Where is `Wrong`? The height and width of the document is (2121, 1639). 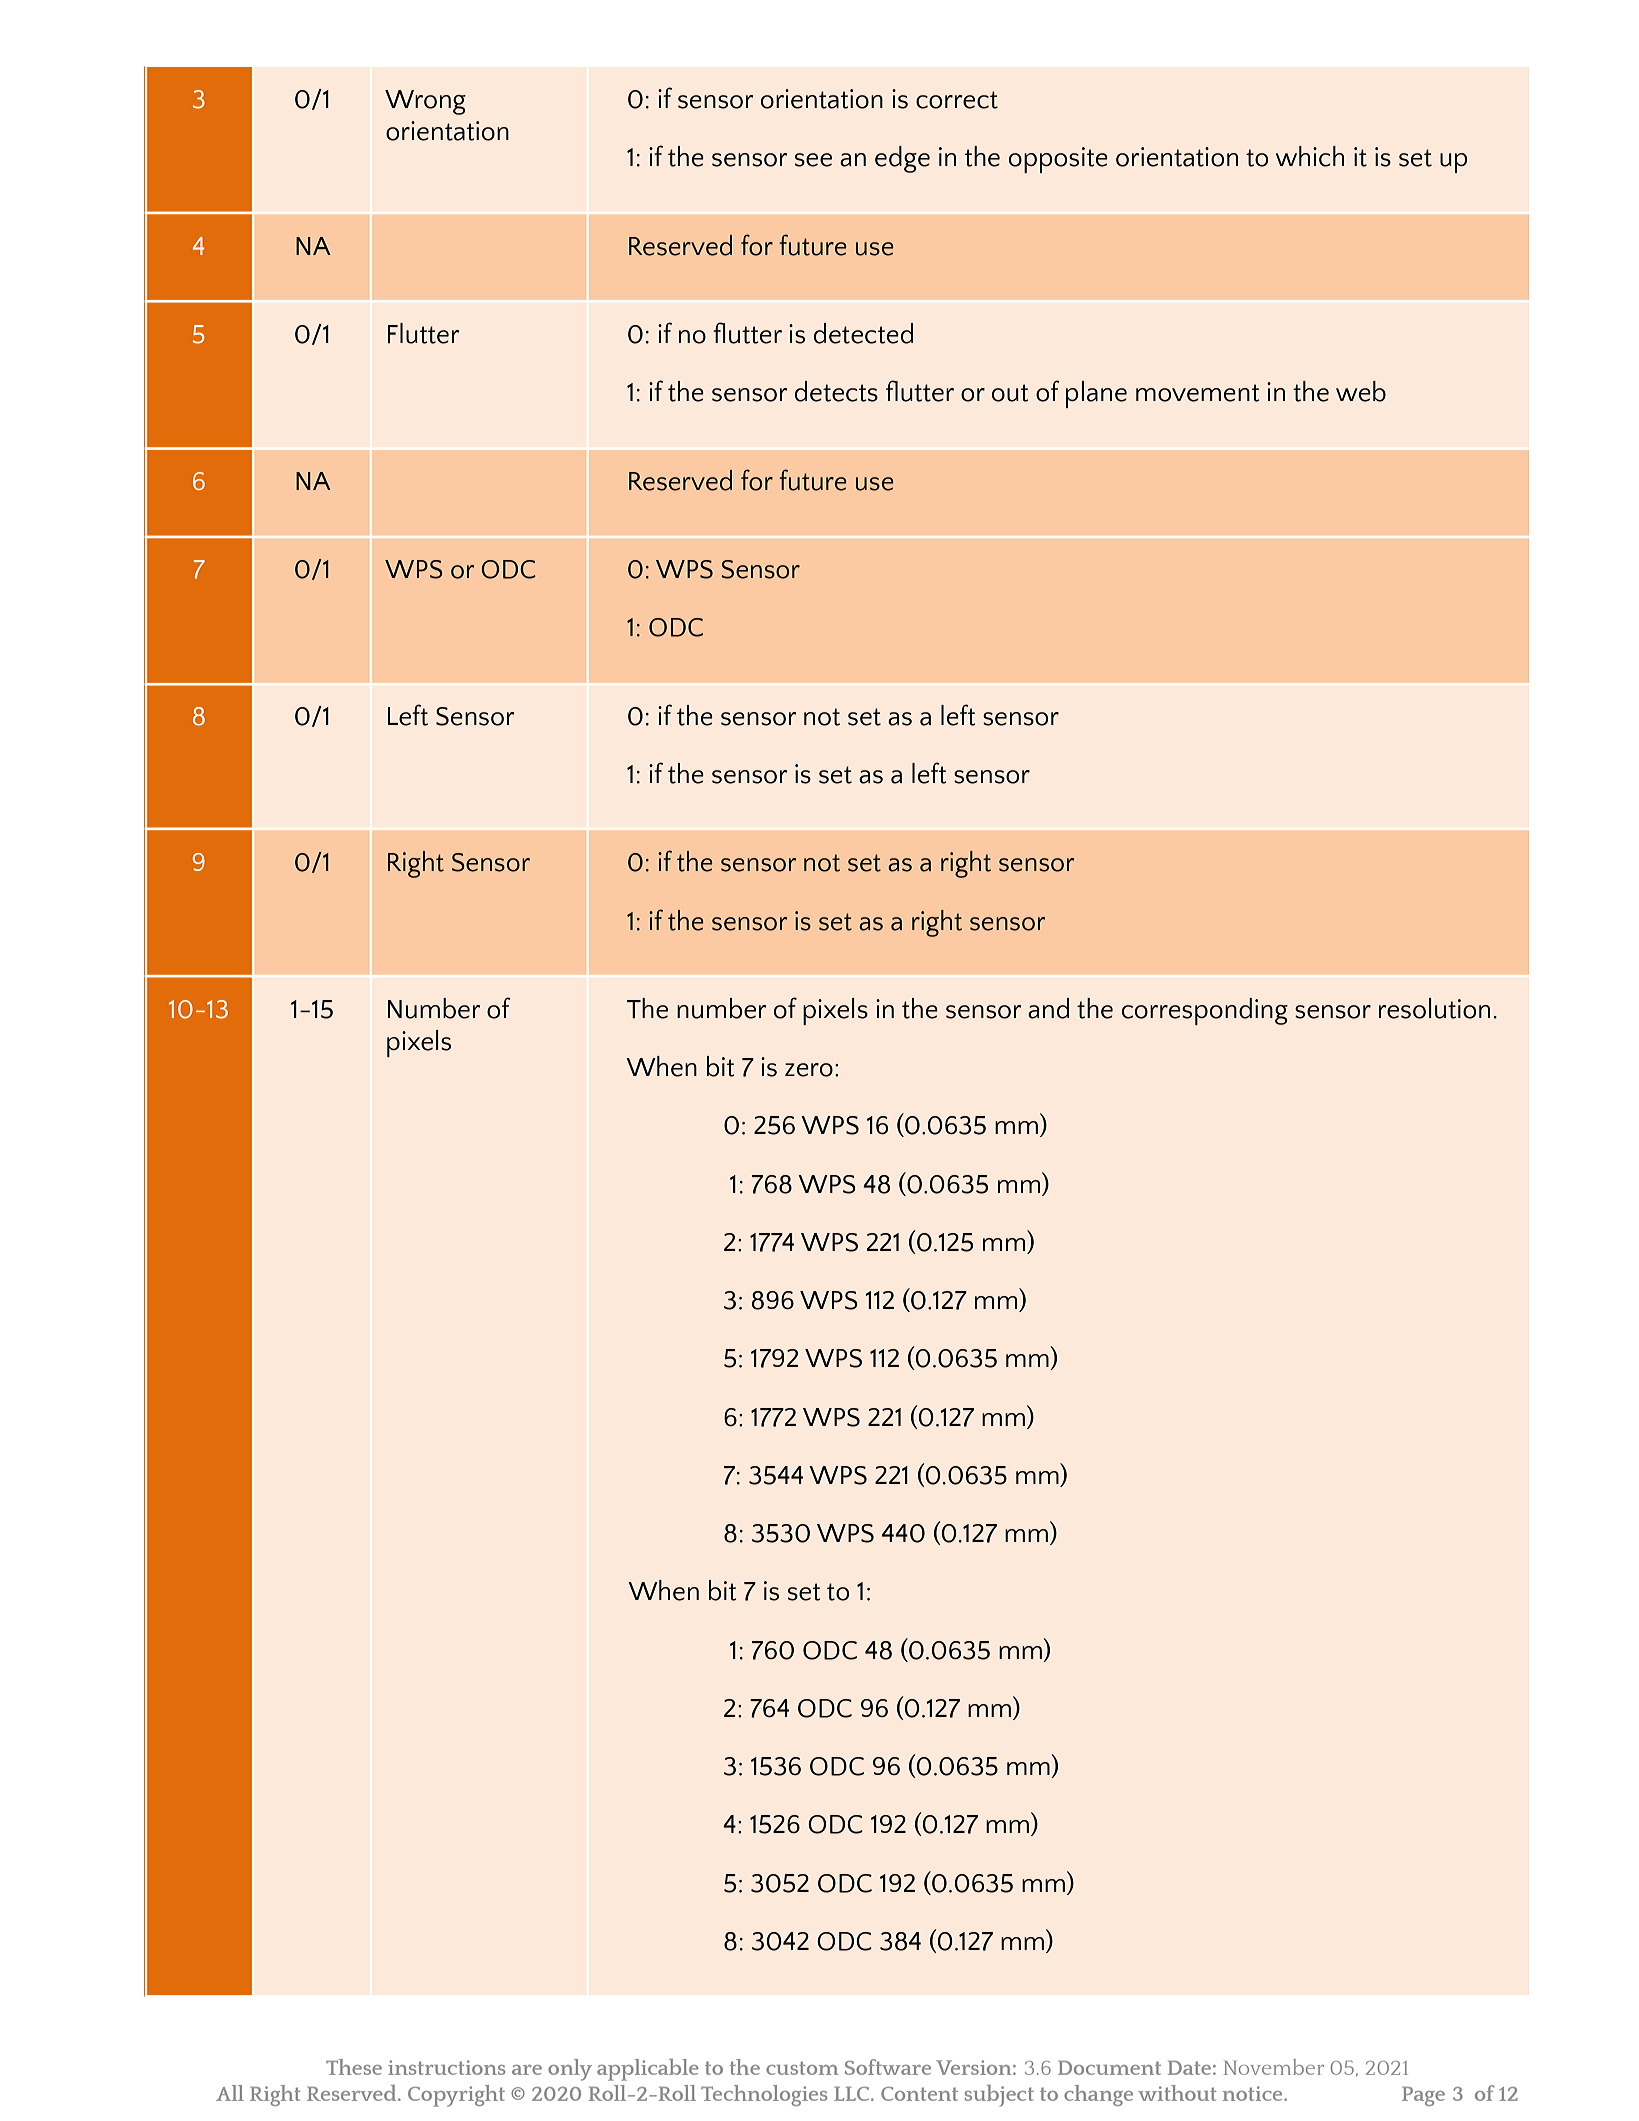
Wrong is located at coordinates (425, 102).
